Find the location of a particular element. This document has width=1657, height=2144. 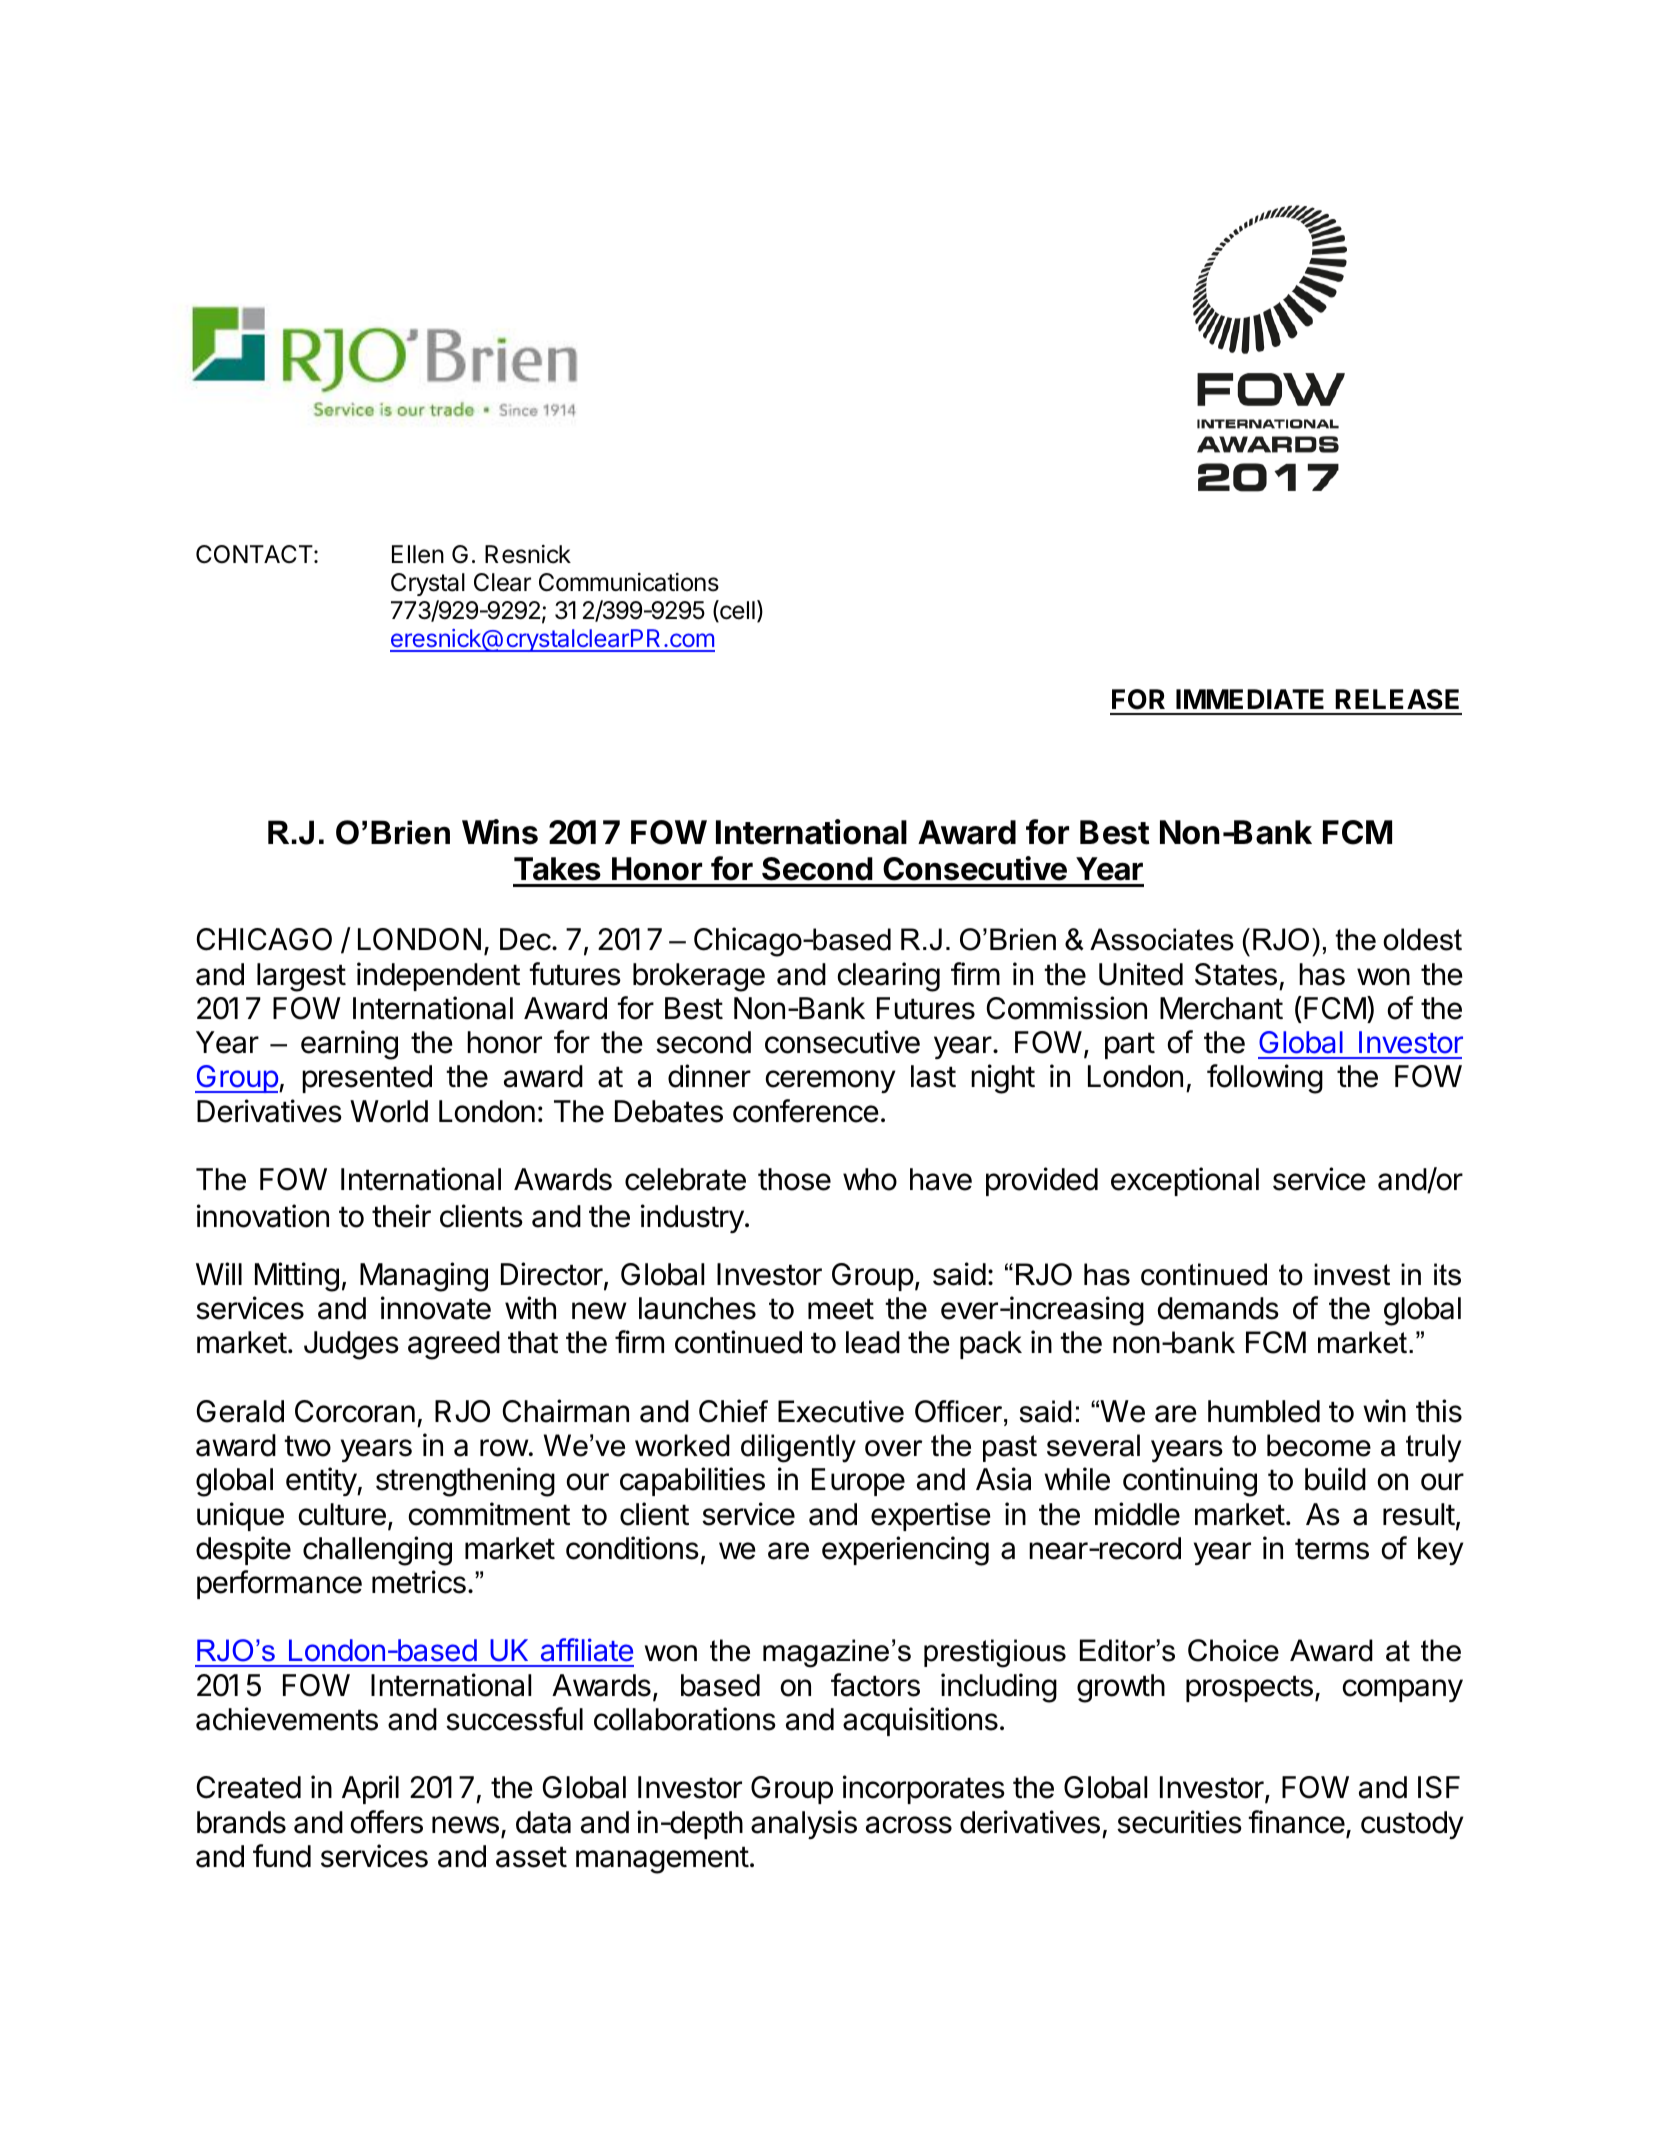

finance is located at coordinates (1296, 1822).
